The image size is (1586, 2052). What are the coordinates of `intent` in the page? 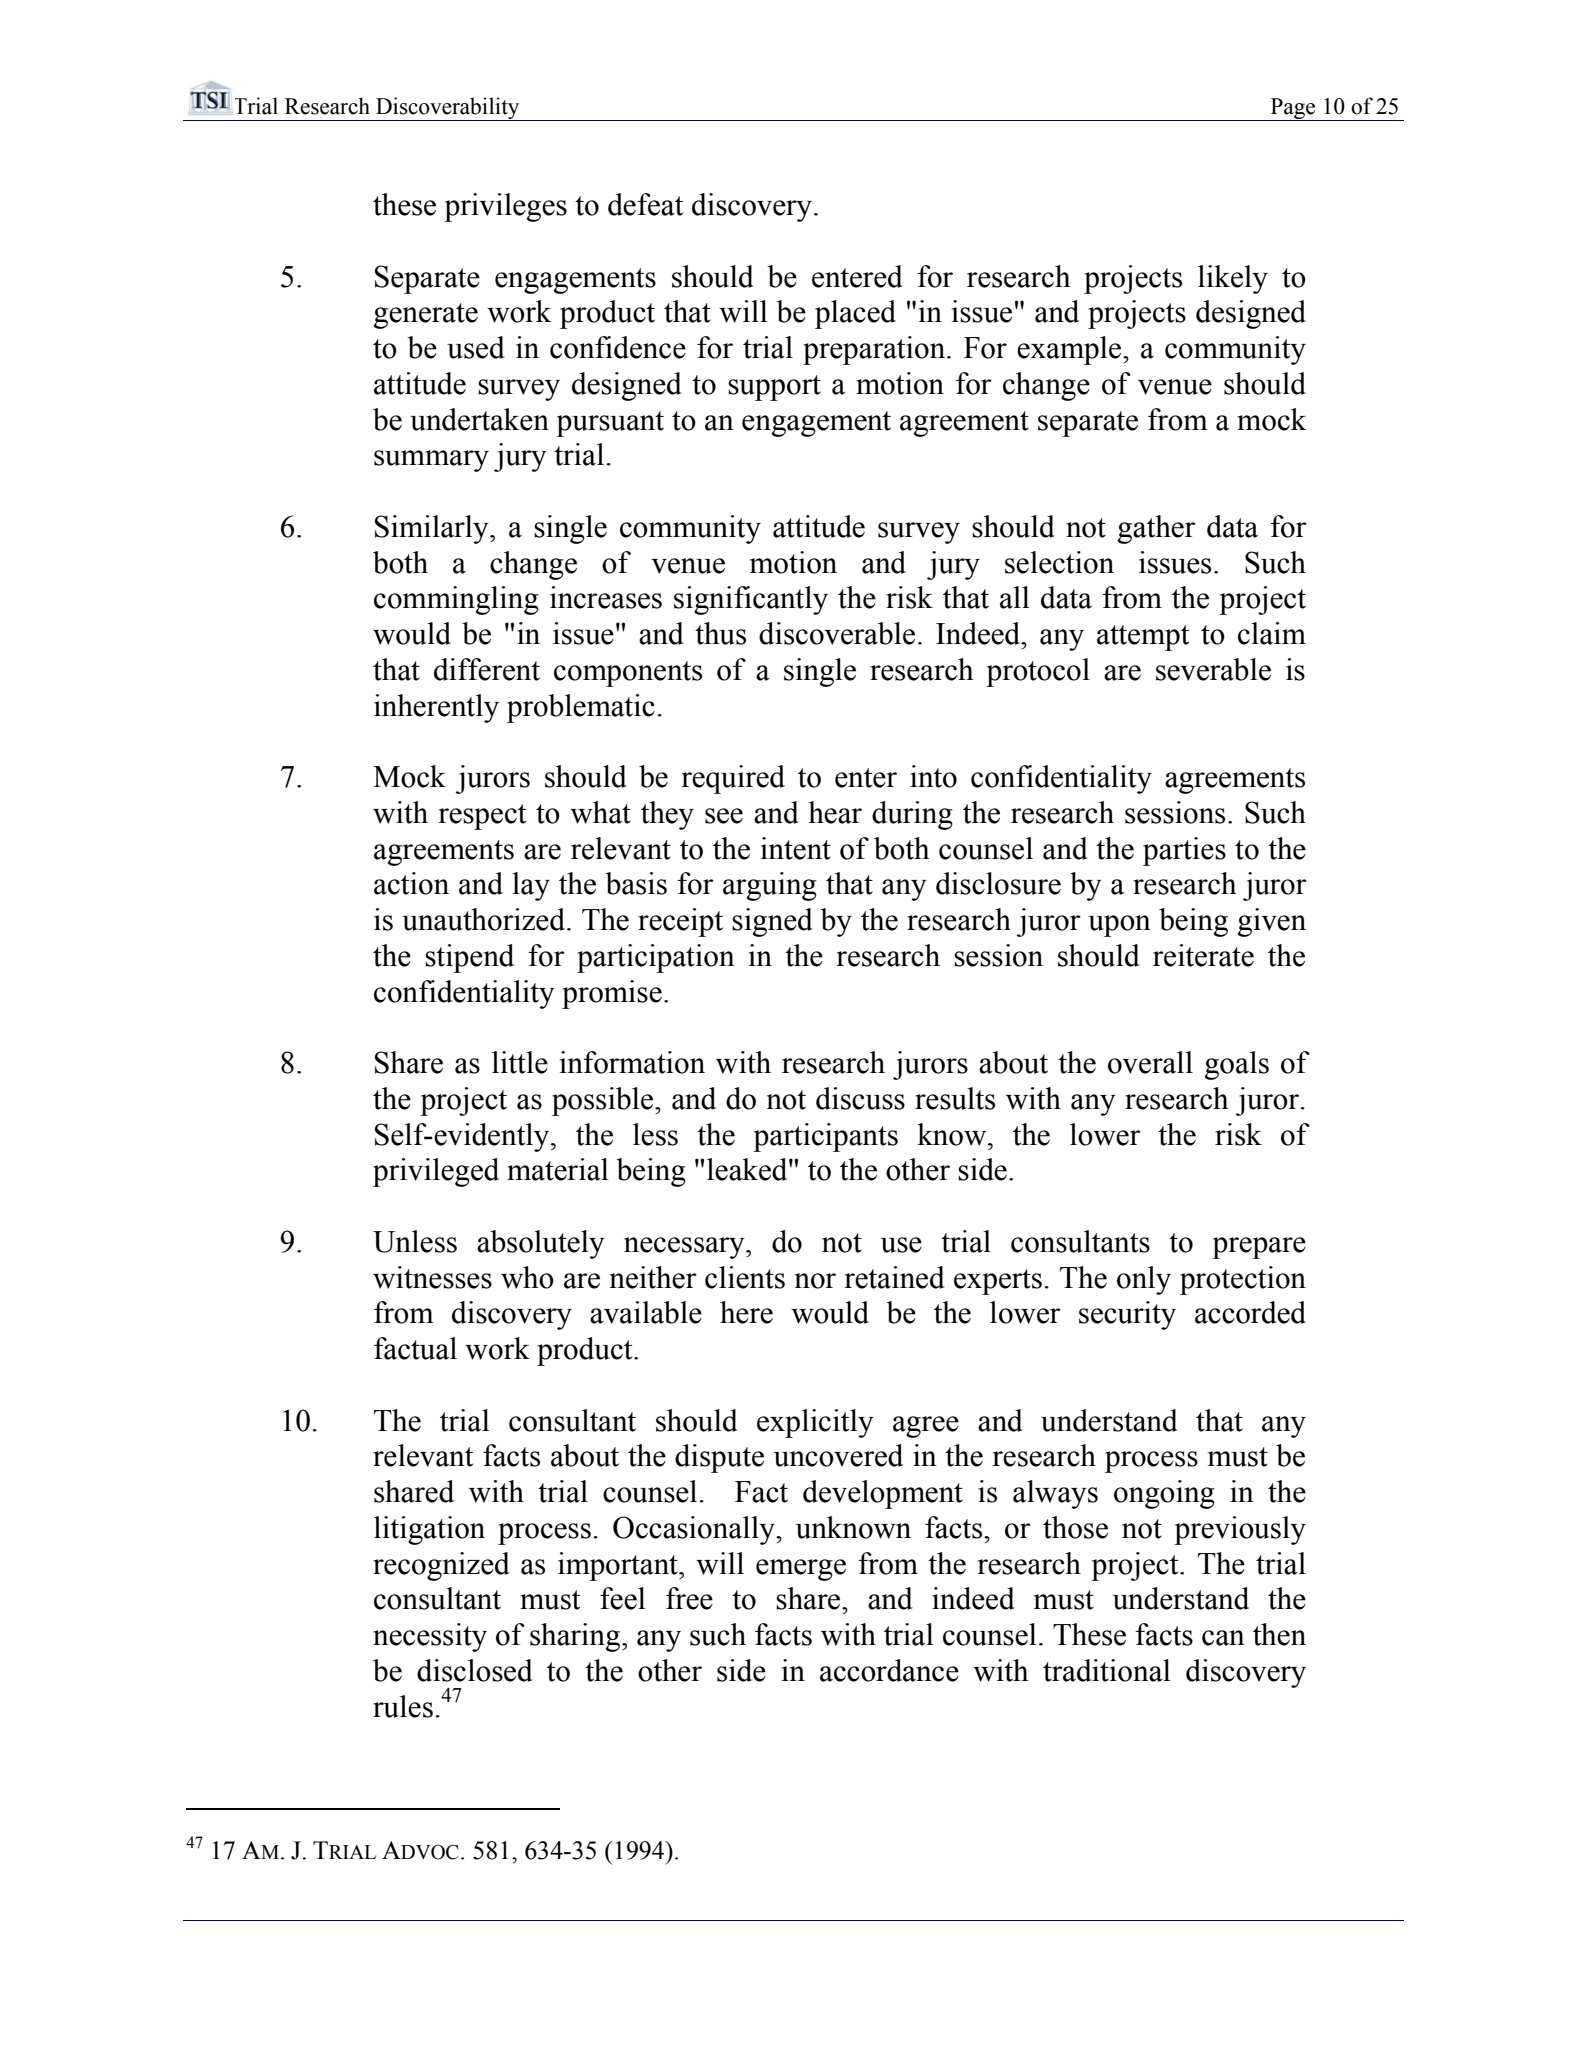 It's located at (796, 848).
